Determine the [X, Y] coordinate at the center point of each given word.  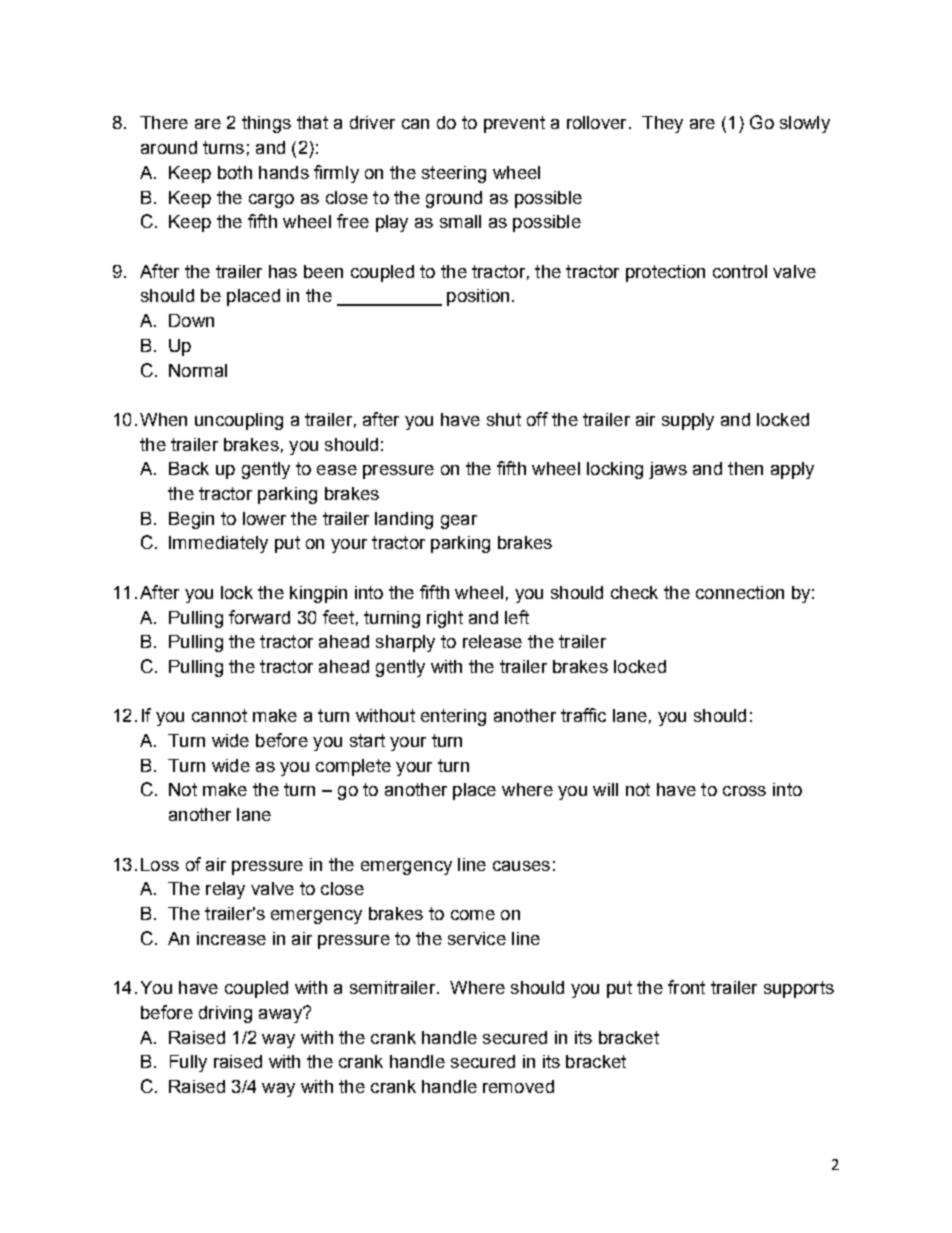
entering [453, 717]
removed [518, 1086]
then [745, 468]
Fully [188, 1063]
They [662, 124]
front [686, 987]
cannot [219, 715]
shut [504, 419]
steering [454, 174]
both [235, 172]
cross [744, 791]
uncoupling [239, 421]
